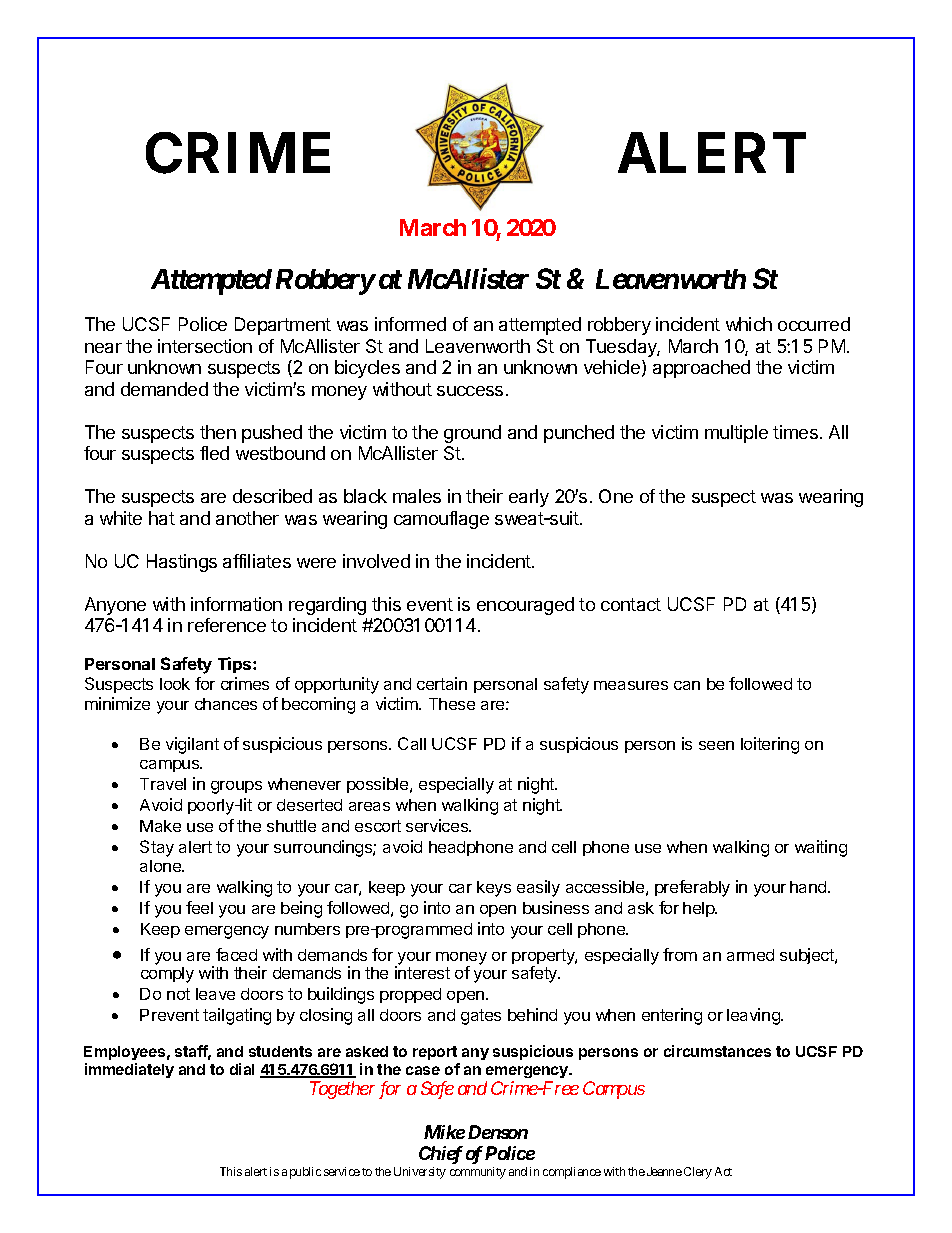 The width and height of the image is (952, 1233). Describe the element at coordinates (452, 704) in the image. I see `These` at that location.
